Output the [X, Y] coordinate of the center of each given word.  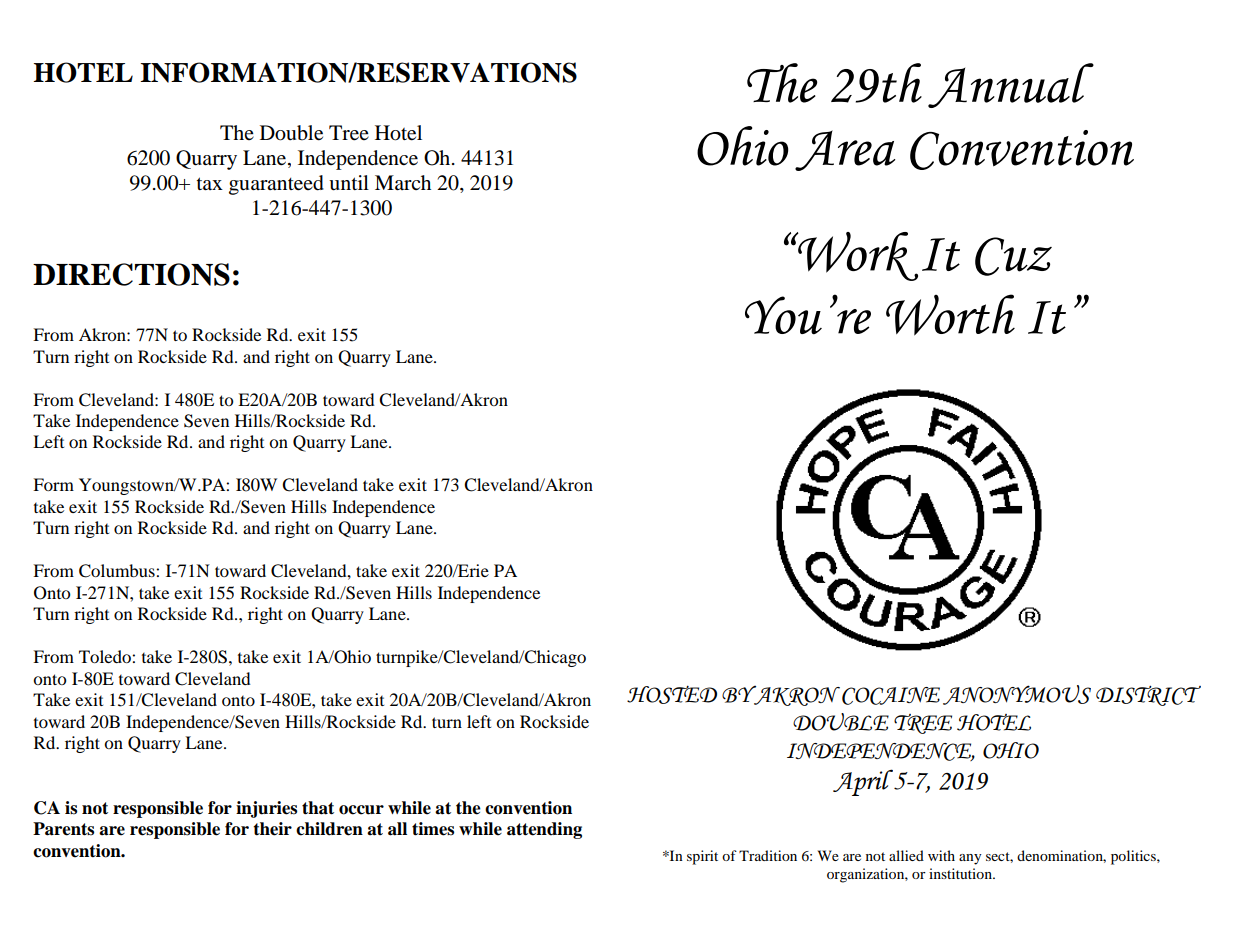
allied [906, 855]
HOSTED [672, 695]
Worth [950, 315]
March [403, 182]
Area [845, 150]
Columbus [118, 571]
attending [544, 830]
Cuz [1013, 256]
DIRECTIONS [131, 274]
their [272, 829]
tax [210, 183]
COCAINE [891, 696]
